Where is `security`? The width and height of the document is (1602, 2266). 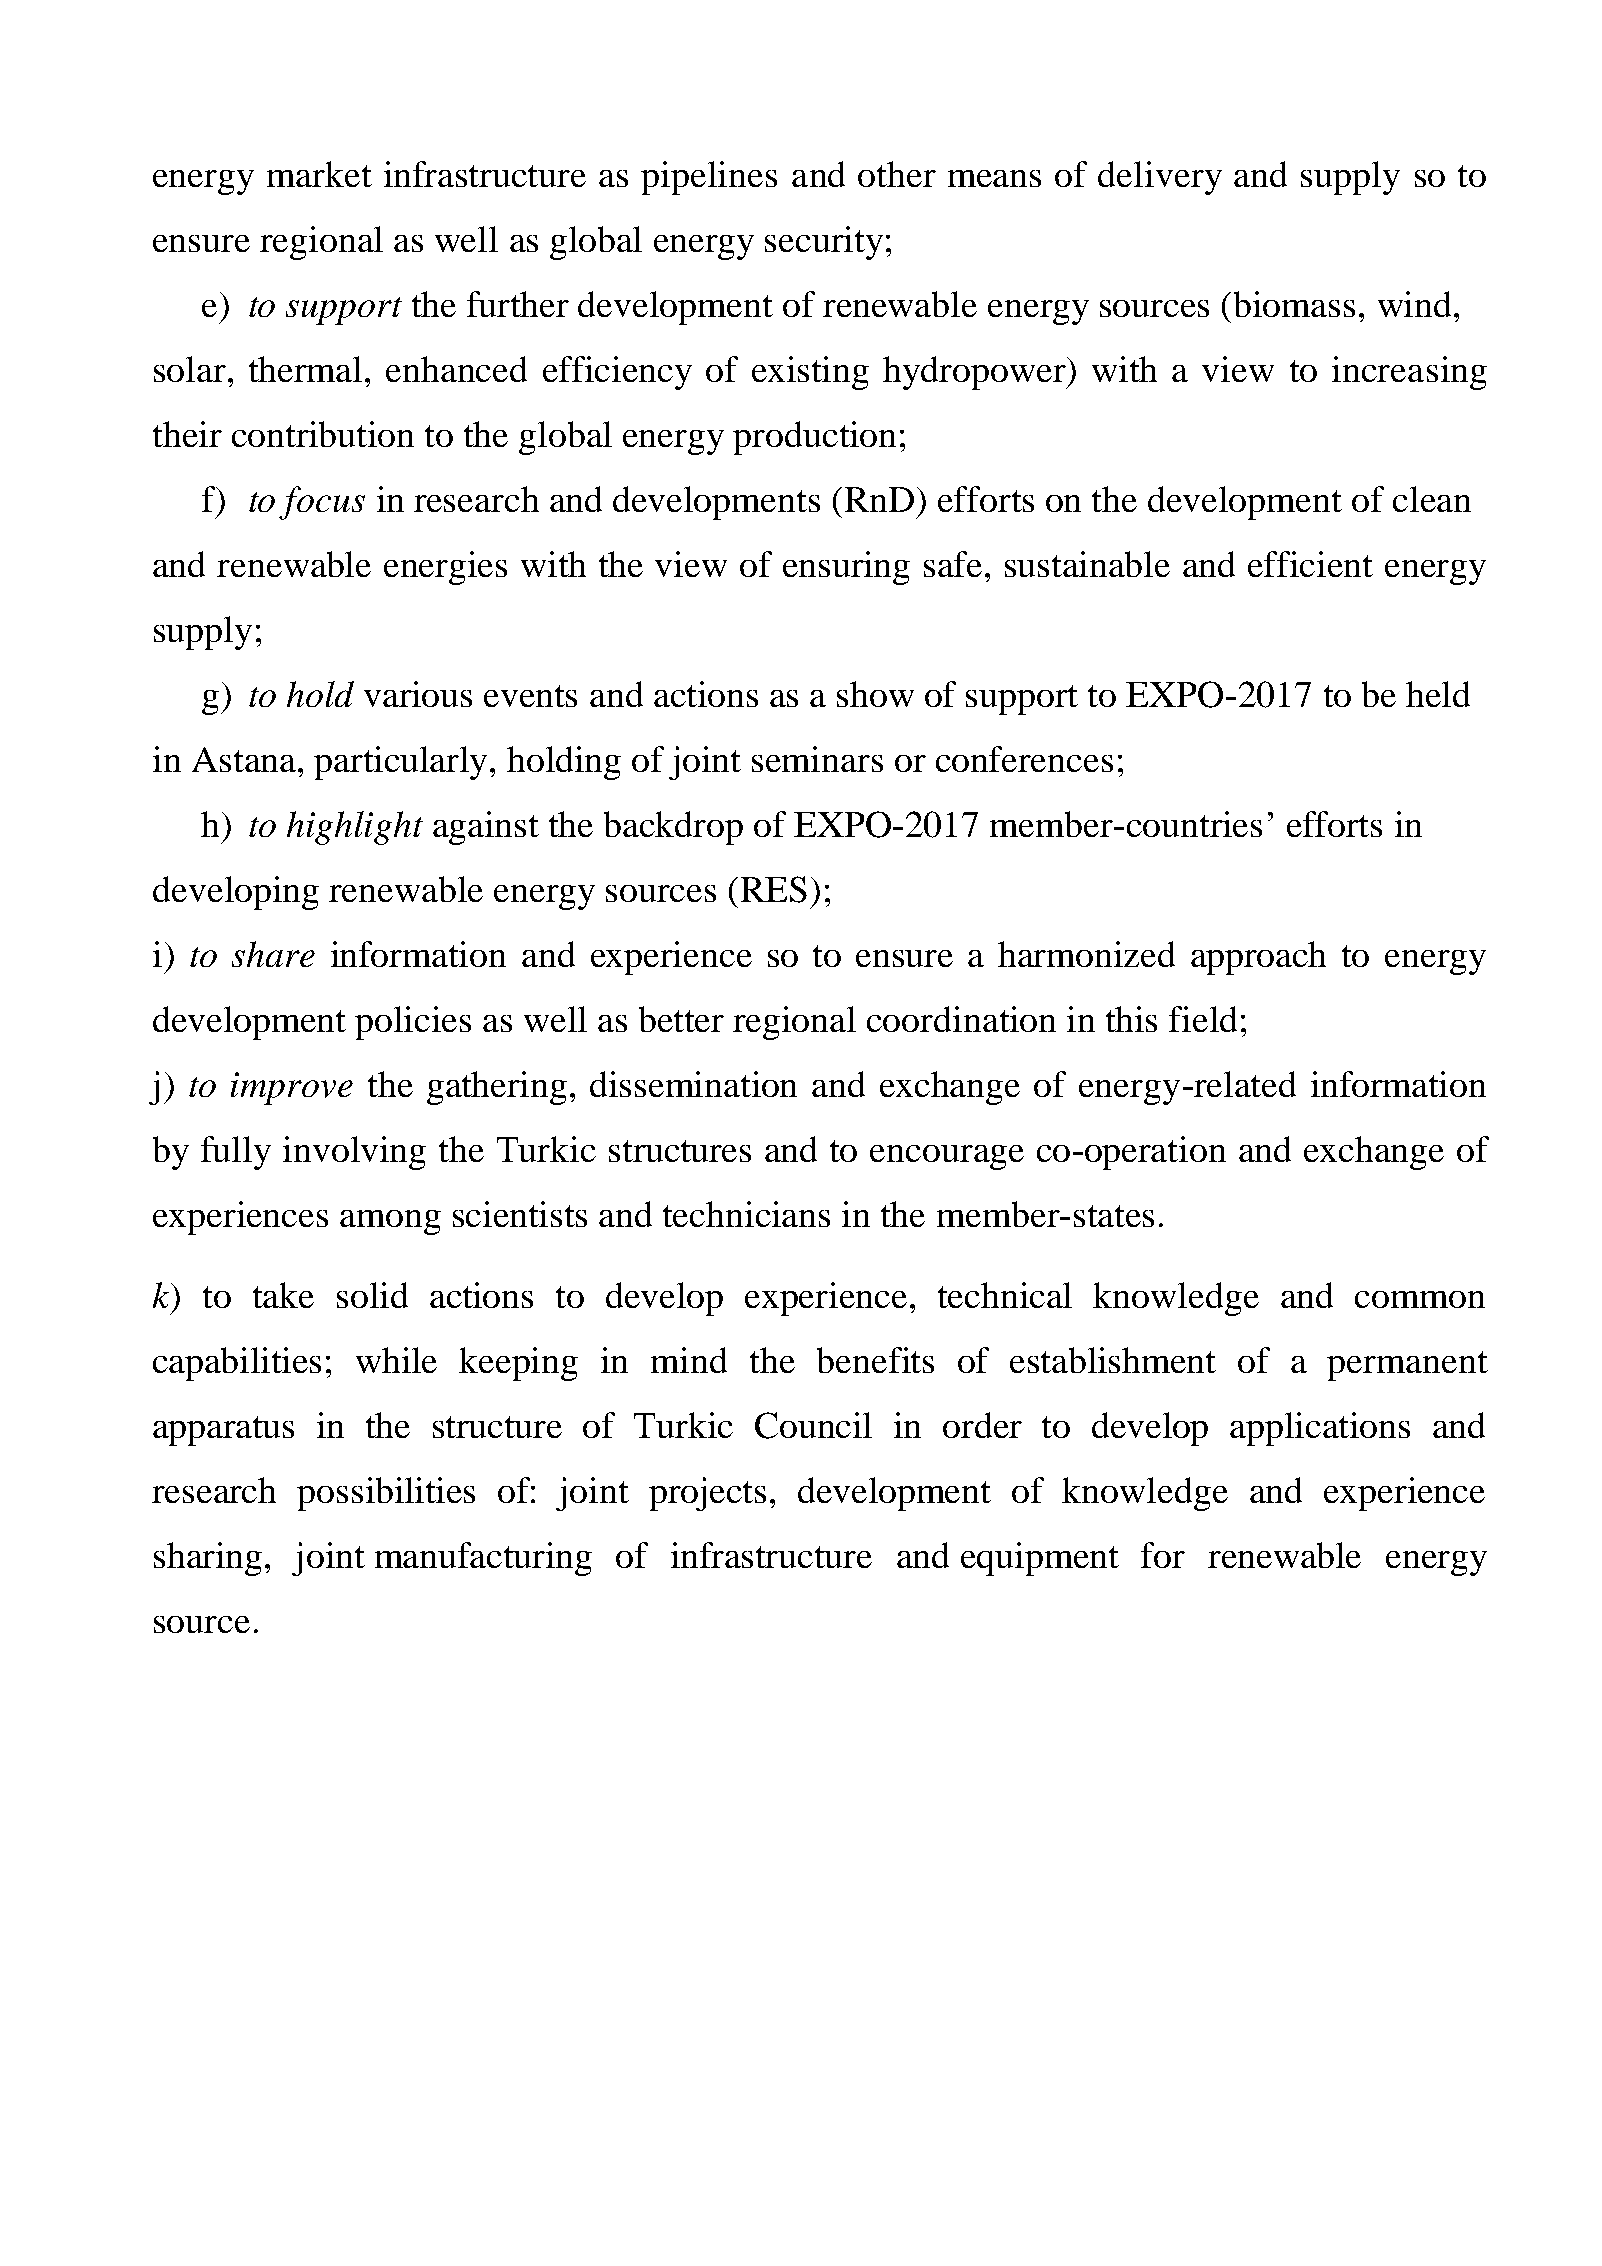 security is located at coordinates (824, 243).
